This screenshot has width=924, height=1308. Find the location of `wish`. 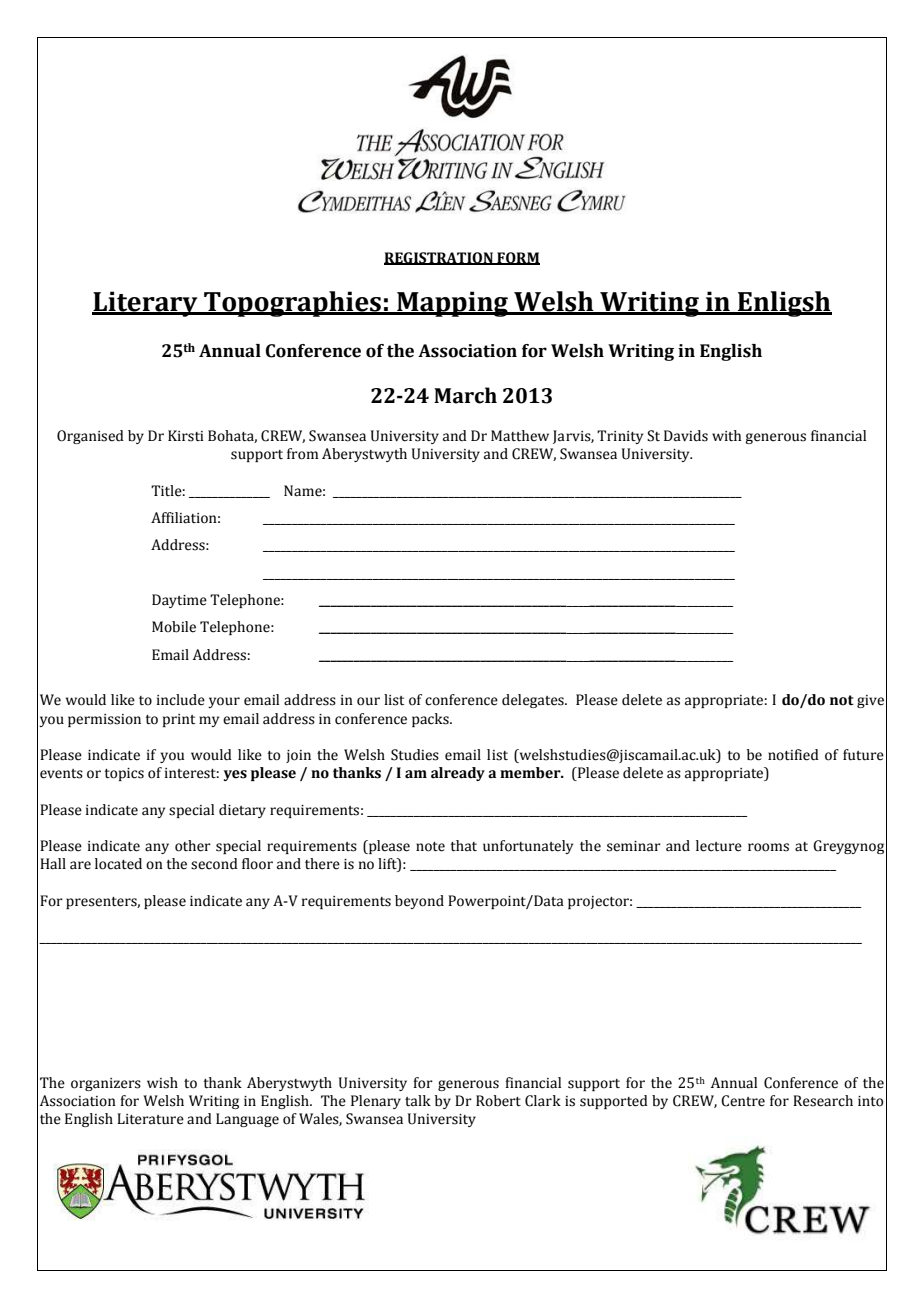

wish is located at coordinates (162, 1083).
